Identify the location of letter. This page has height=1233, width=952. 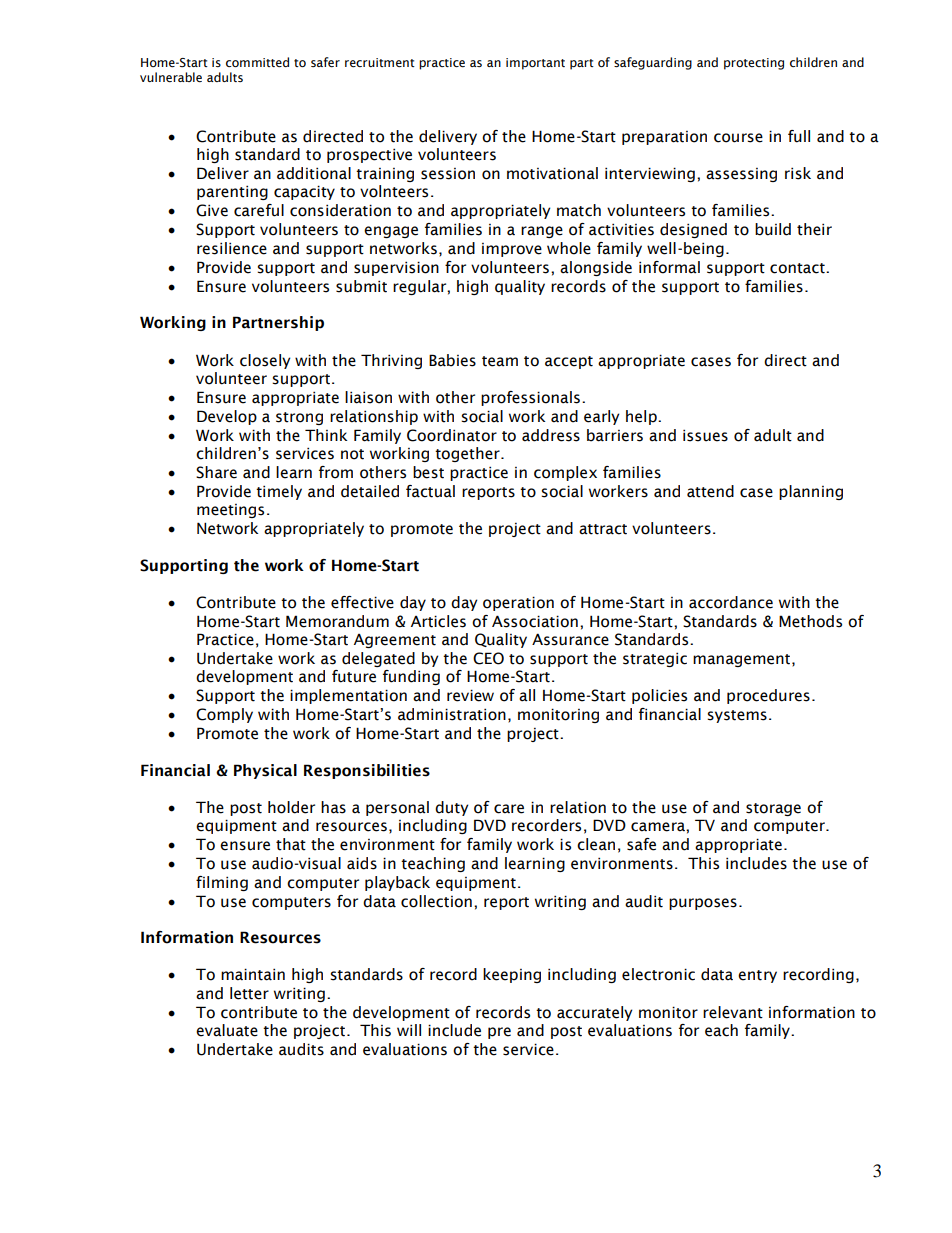
(249, 993).
